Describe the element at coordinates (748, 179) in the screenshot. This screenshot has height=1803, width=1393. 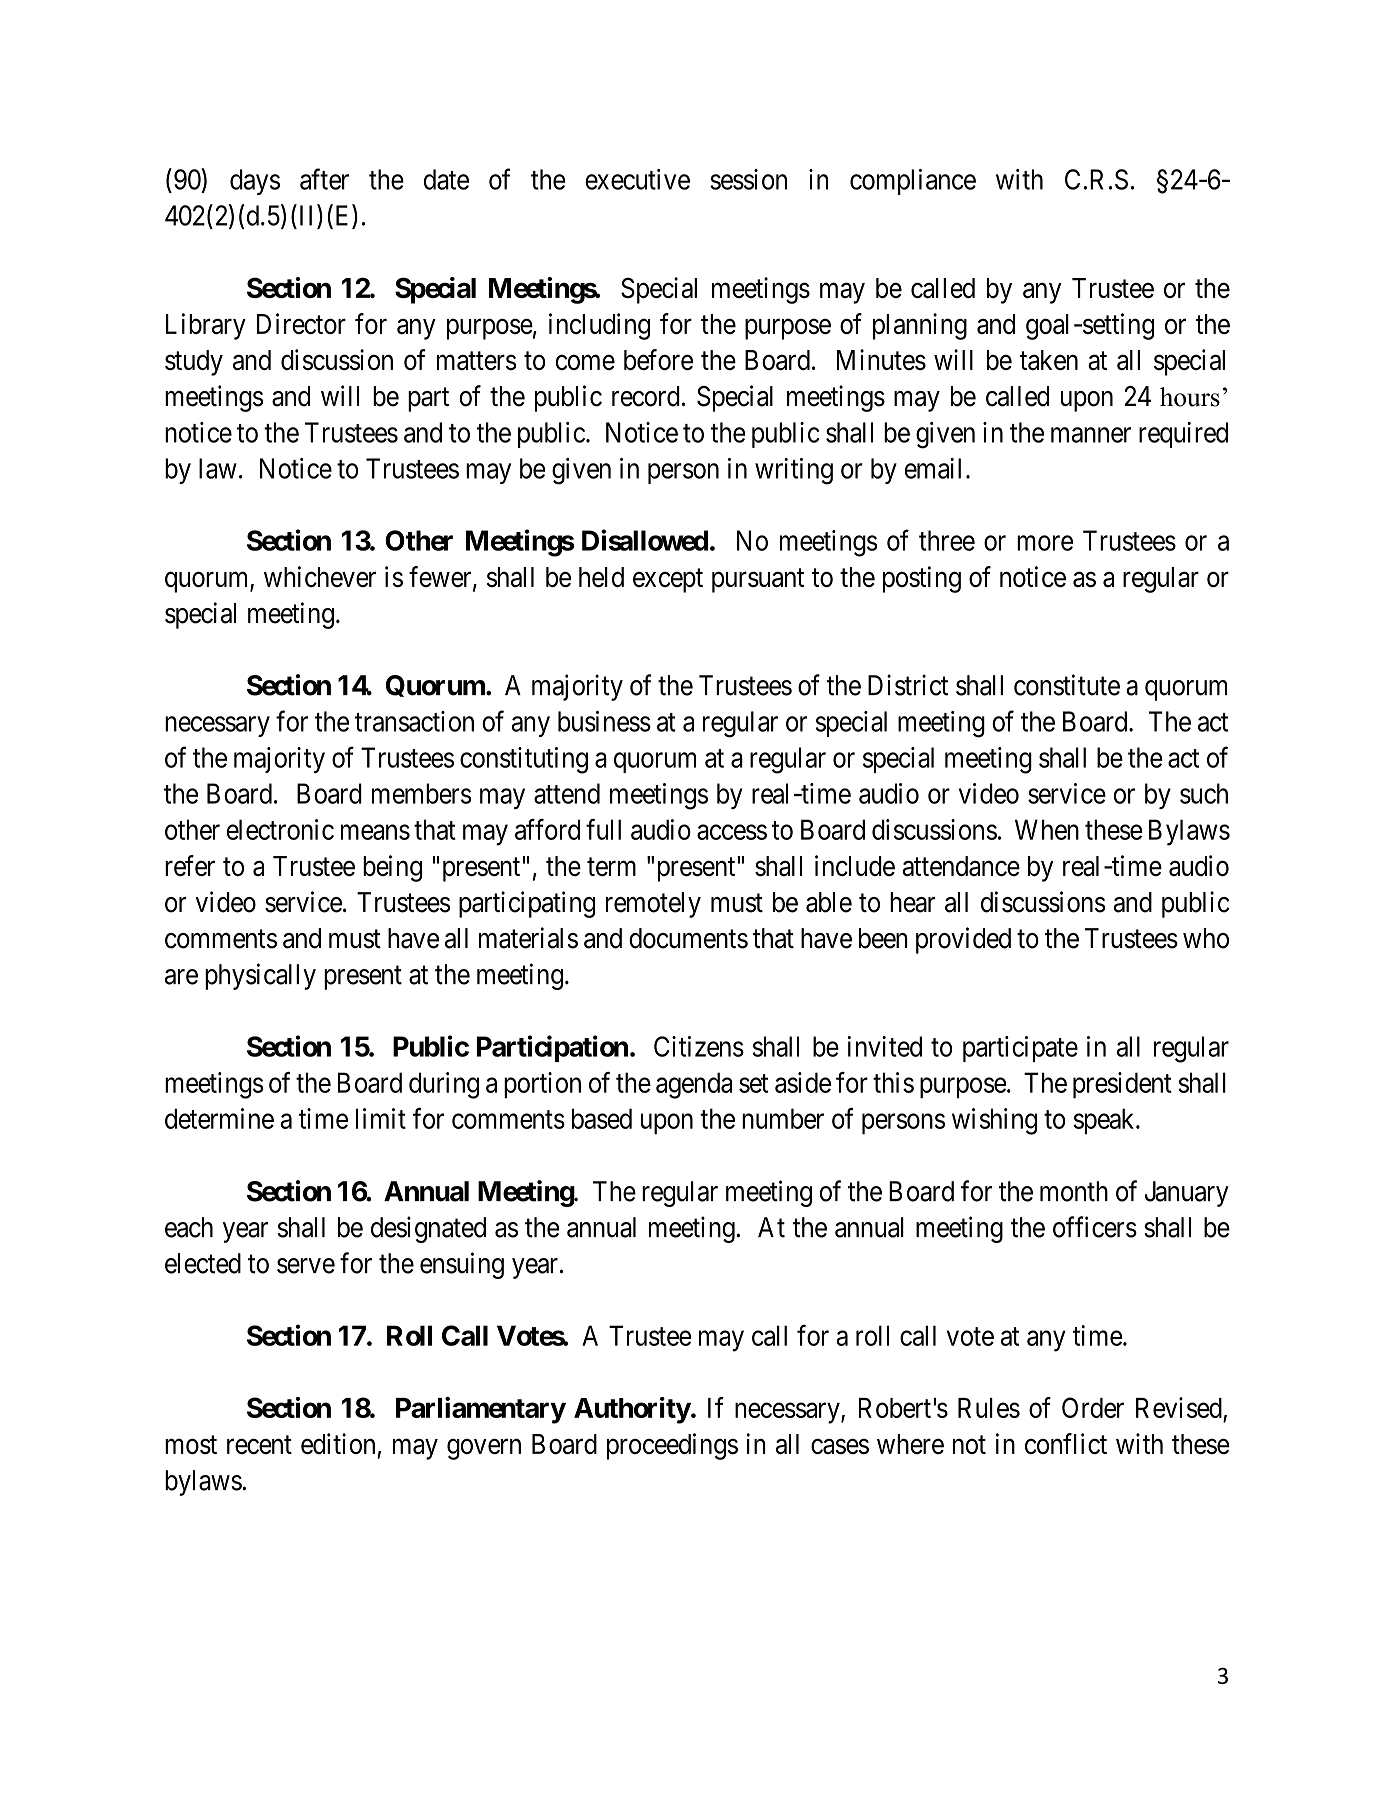
I see `session` at that location.
